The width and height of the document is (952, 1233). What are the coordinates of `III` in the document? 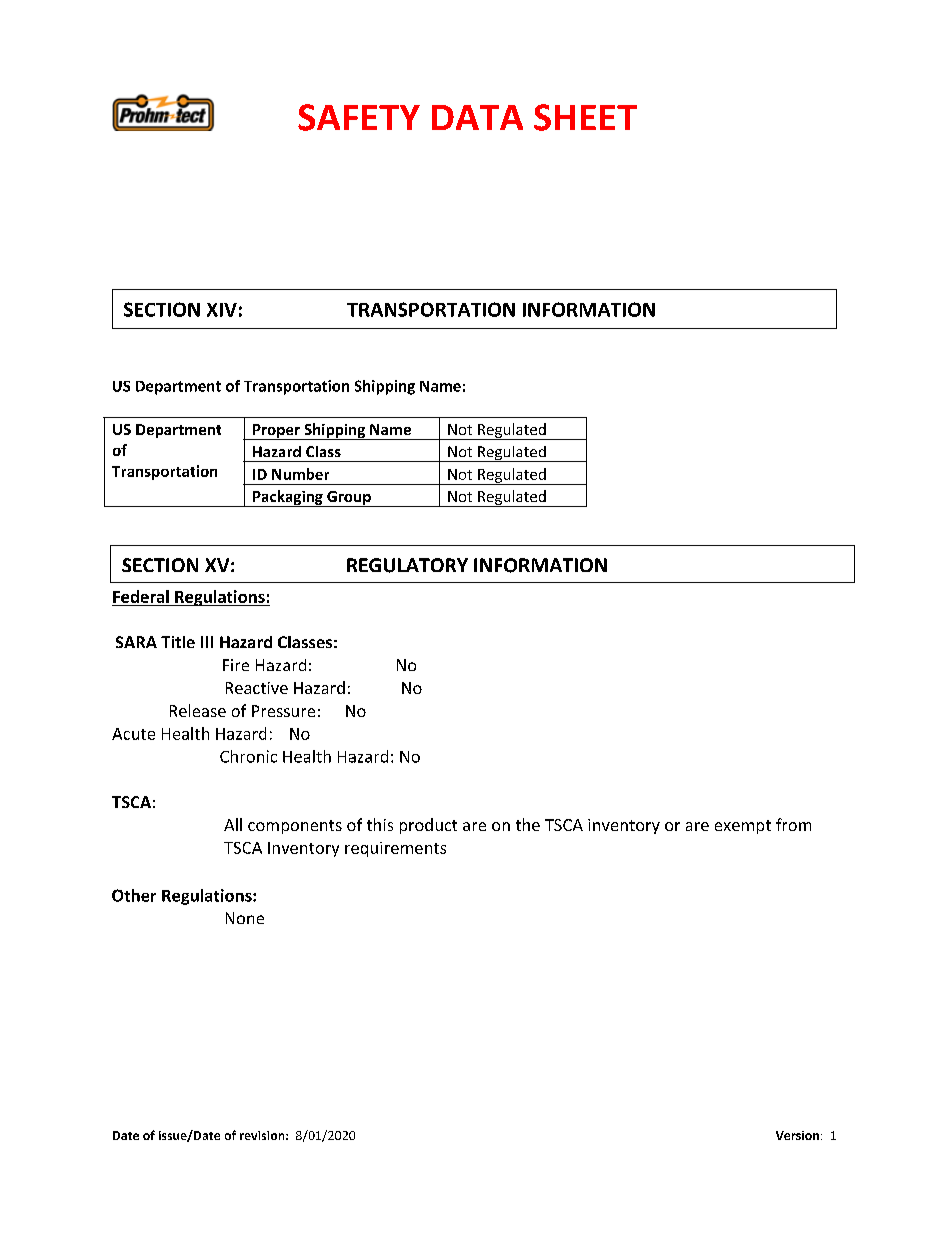 It's located at (207, 642).
